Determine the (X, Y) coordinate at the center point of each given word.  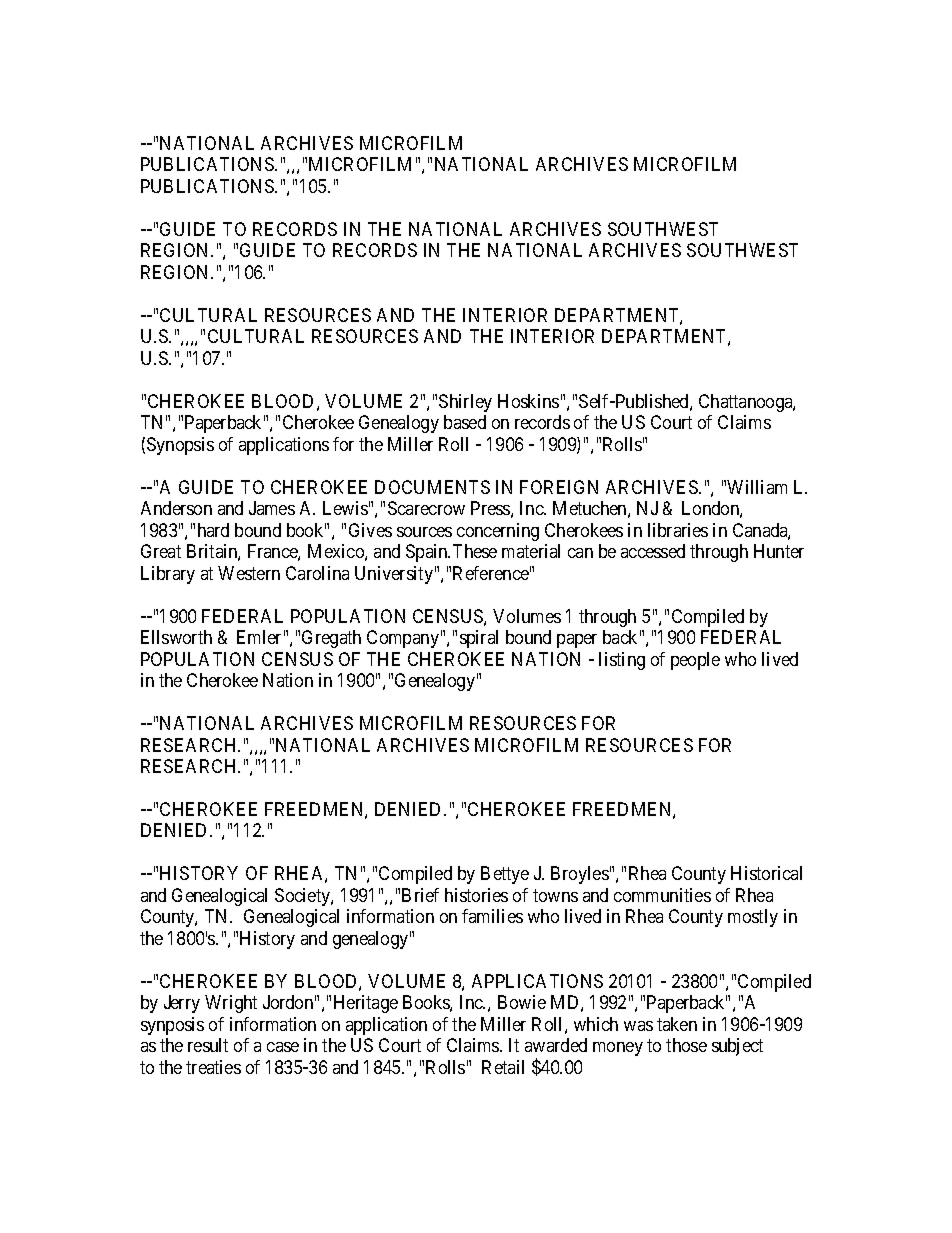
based (465, 422)
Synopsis (180, 446)
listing (622, 661)
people (695, 661)
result (208, 1045)
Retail (503, 1067)
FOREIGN (559, 487)
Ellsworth (176, 637)
